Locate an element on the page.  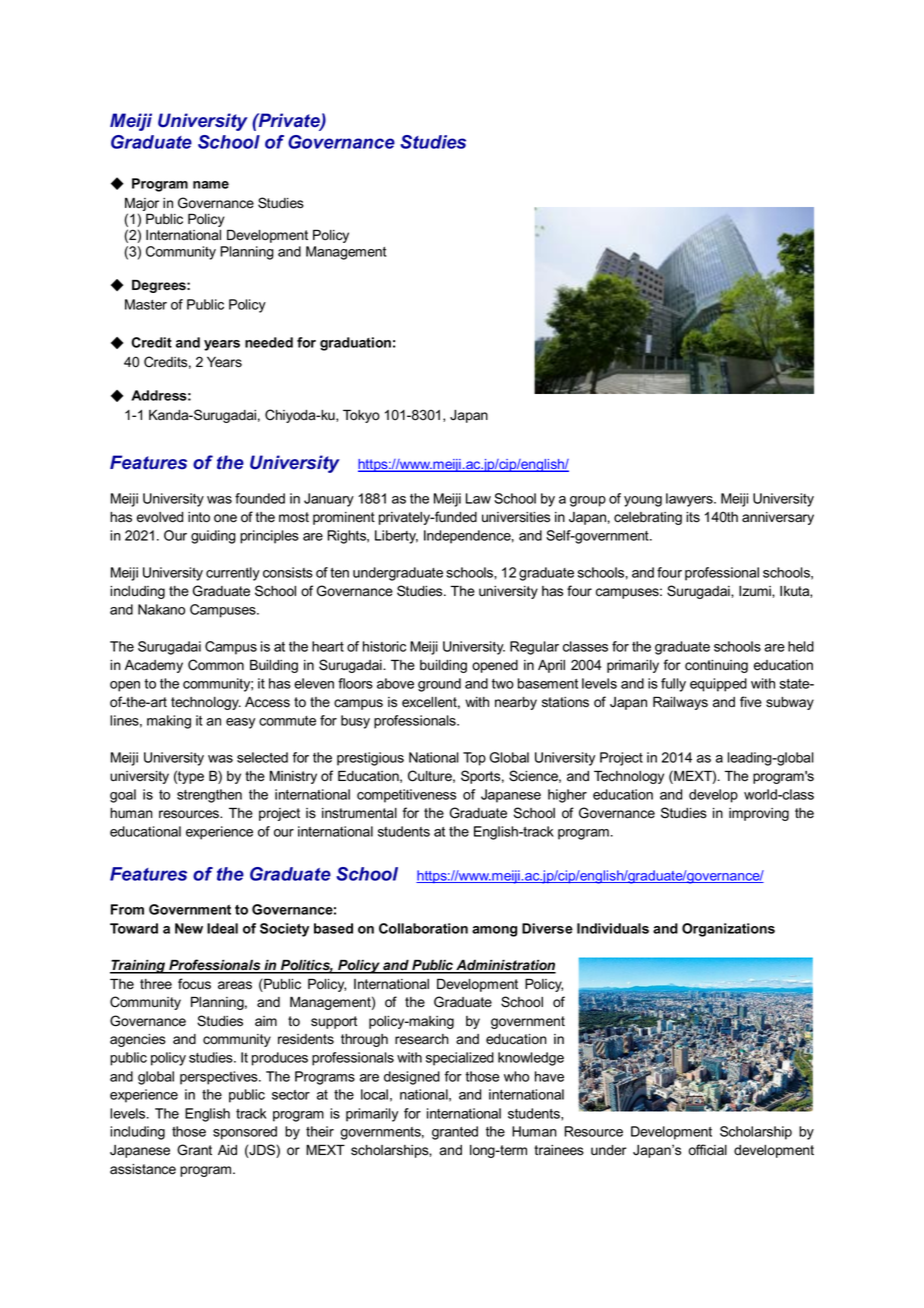
lawyers is located at coordinates (690, 500).
